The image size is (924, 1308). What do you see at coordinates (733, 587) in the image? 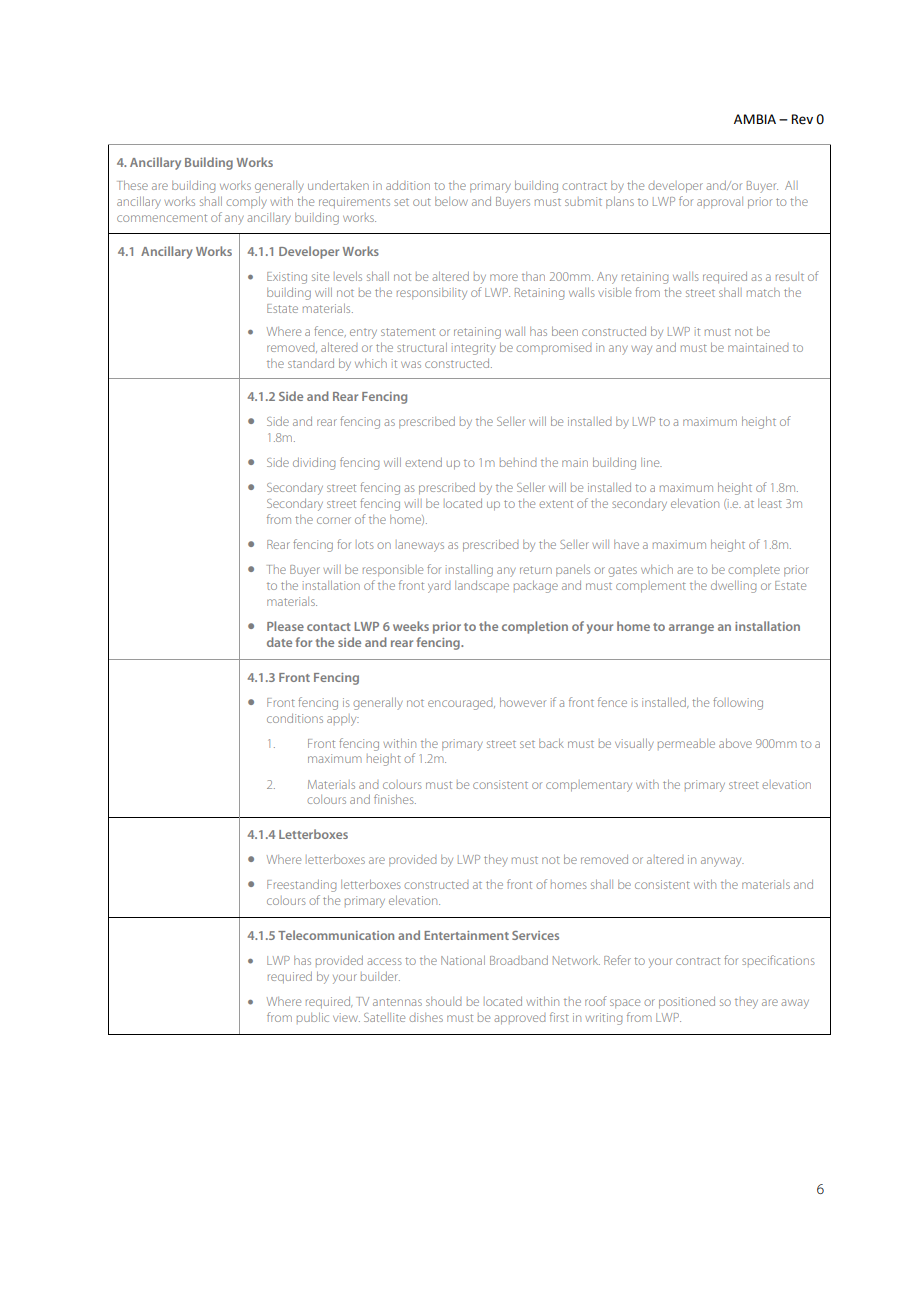
I see `dwelling` at bounding box center [733, 587].
